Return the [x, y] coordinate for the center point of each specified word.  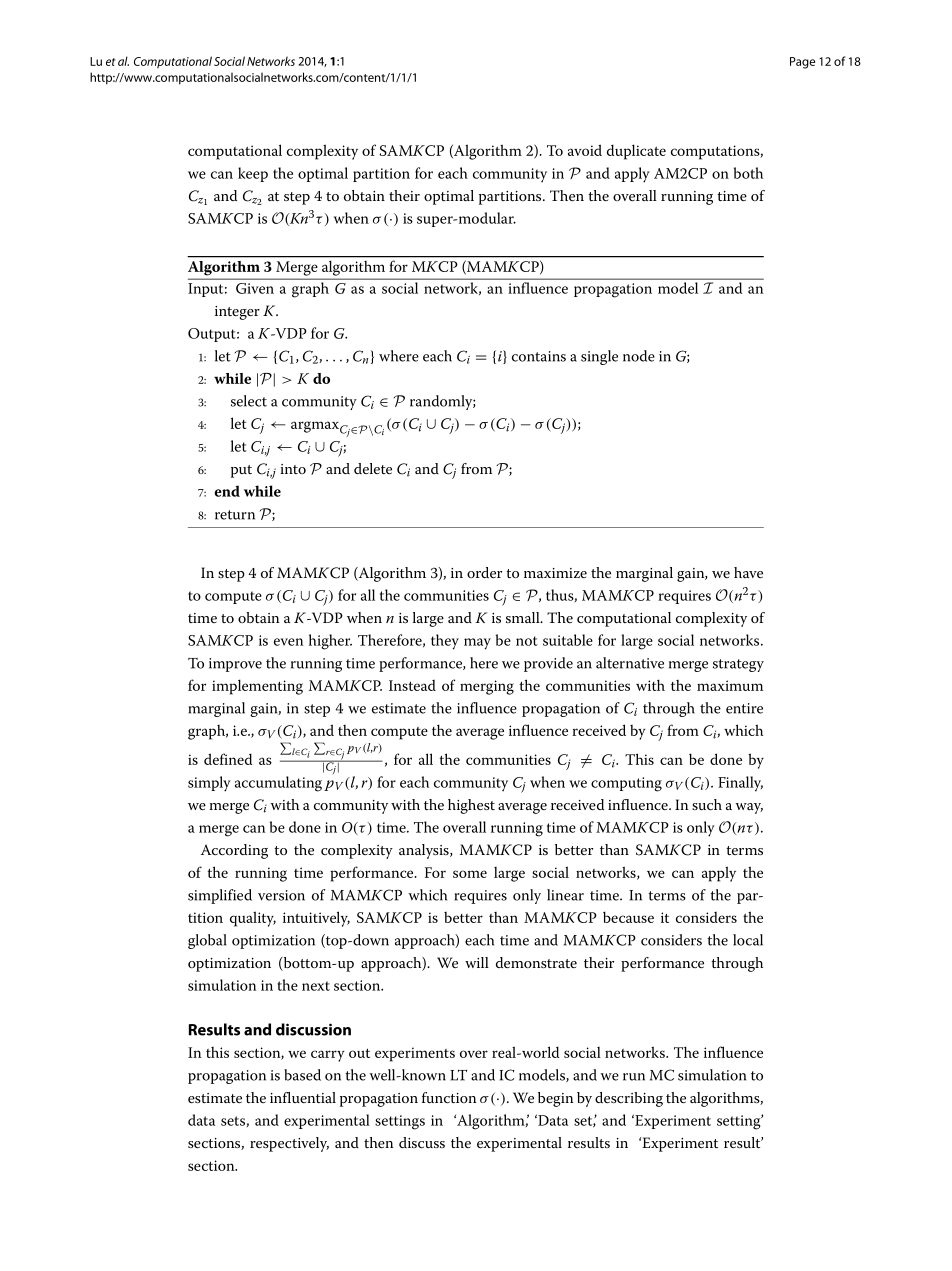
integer [237, 313]
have [748, 572]
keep [253, 174]
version [281, 895]
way [749, 808]
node [639, 356]
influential [303, 1097]
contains [539, 356]
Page [802, 63]
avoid [585, 150]
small [524, 617]
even [289, 642]
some [470, 874]
